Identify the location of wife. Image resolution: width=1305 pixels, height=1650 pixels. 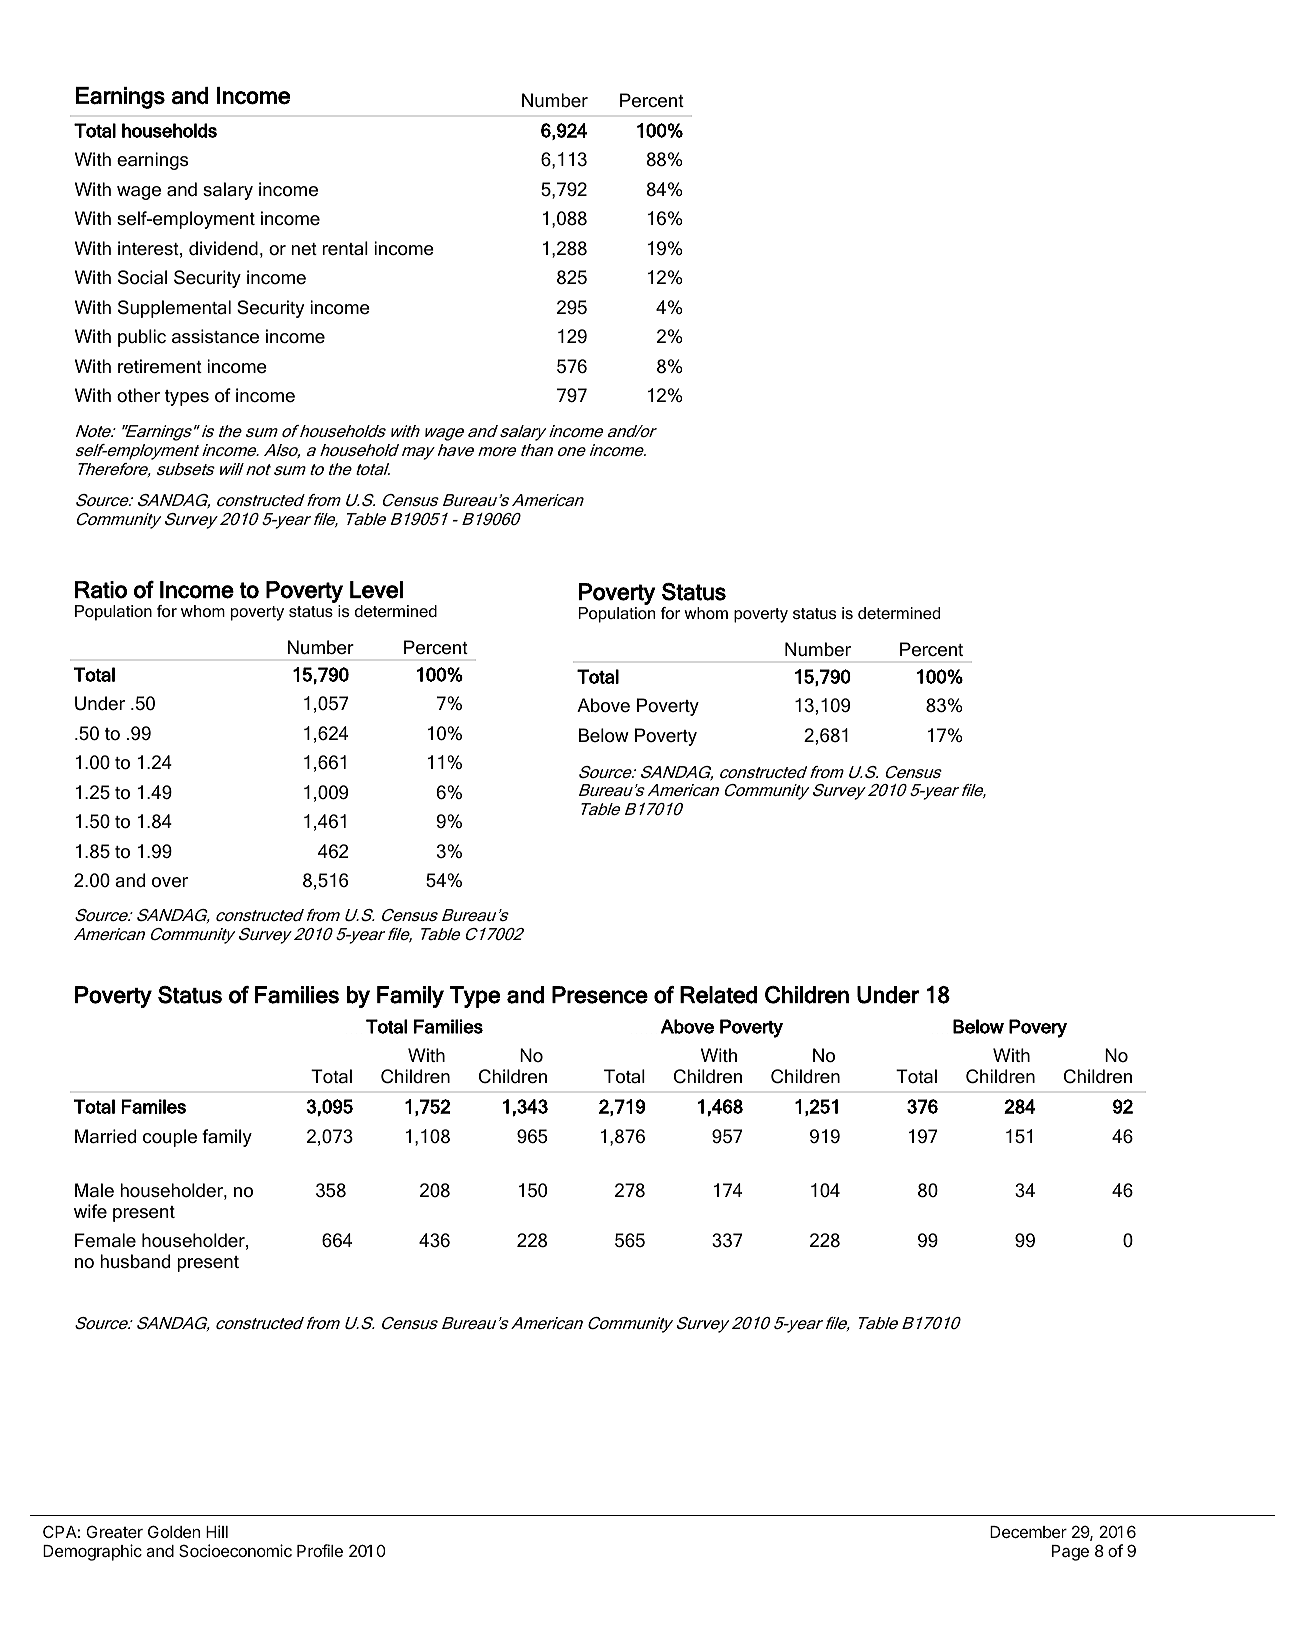
(90, 1211).
